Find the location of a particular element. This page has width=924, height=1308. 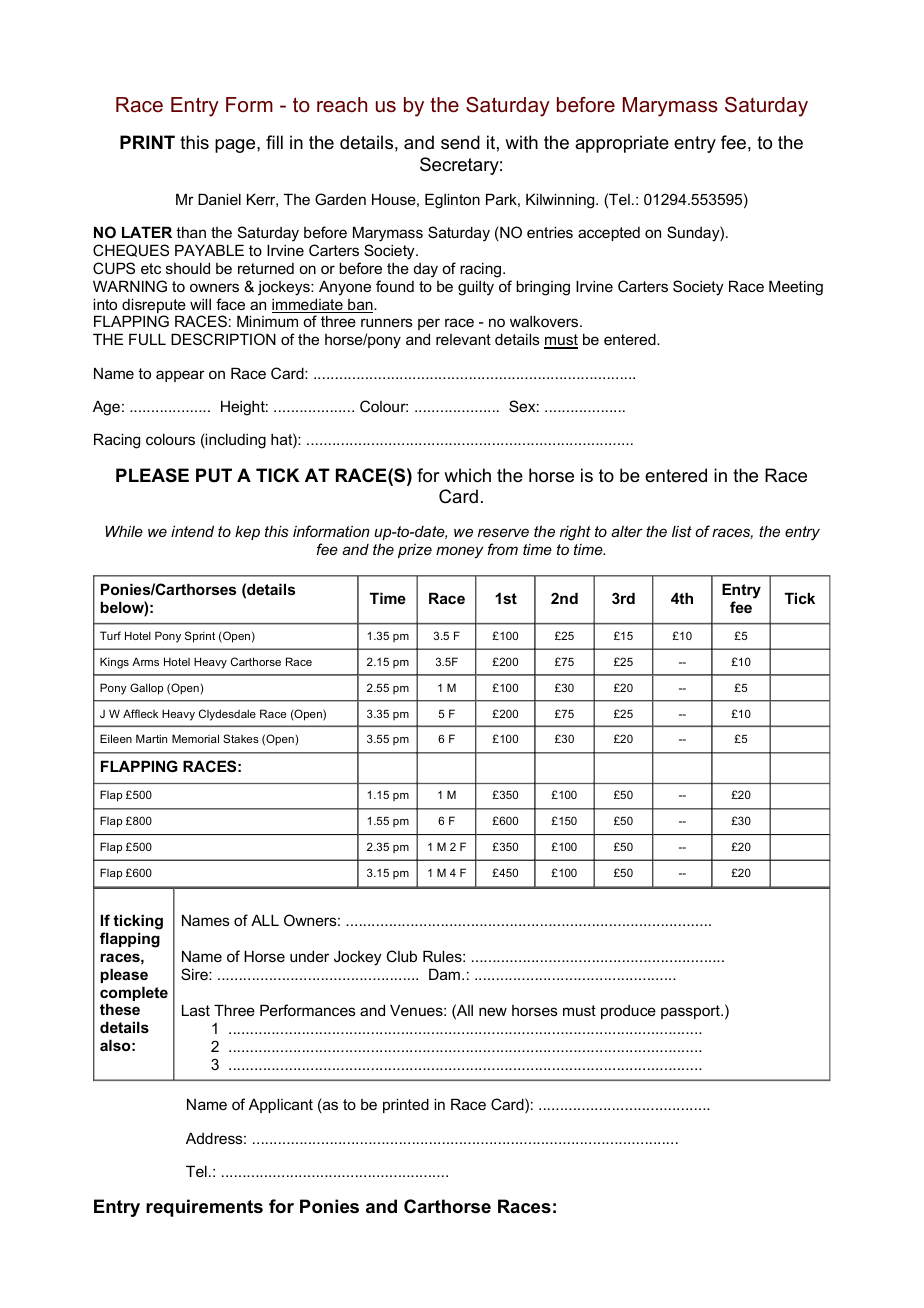

requirements is located at coordinates (204, 1208).
